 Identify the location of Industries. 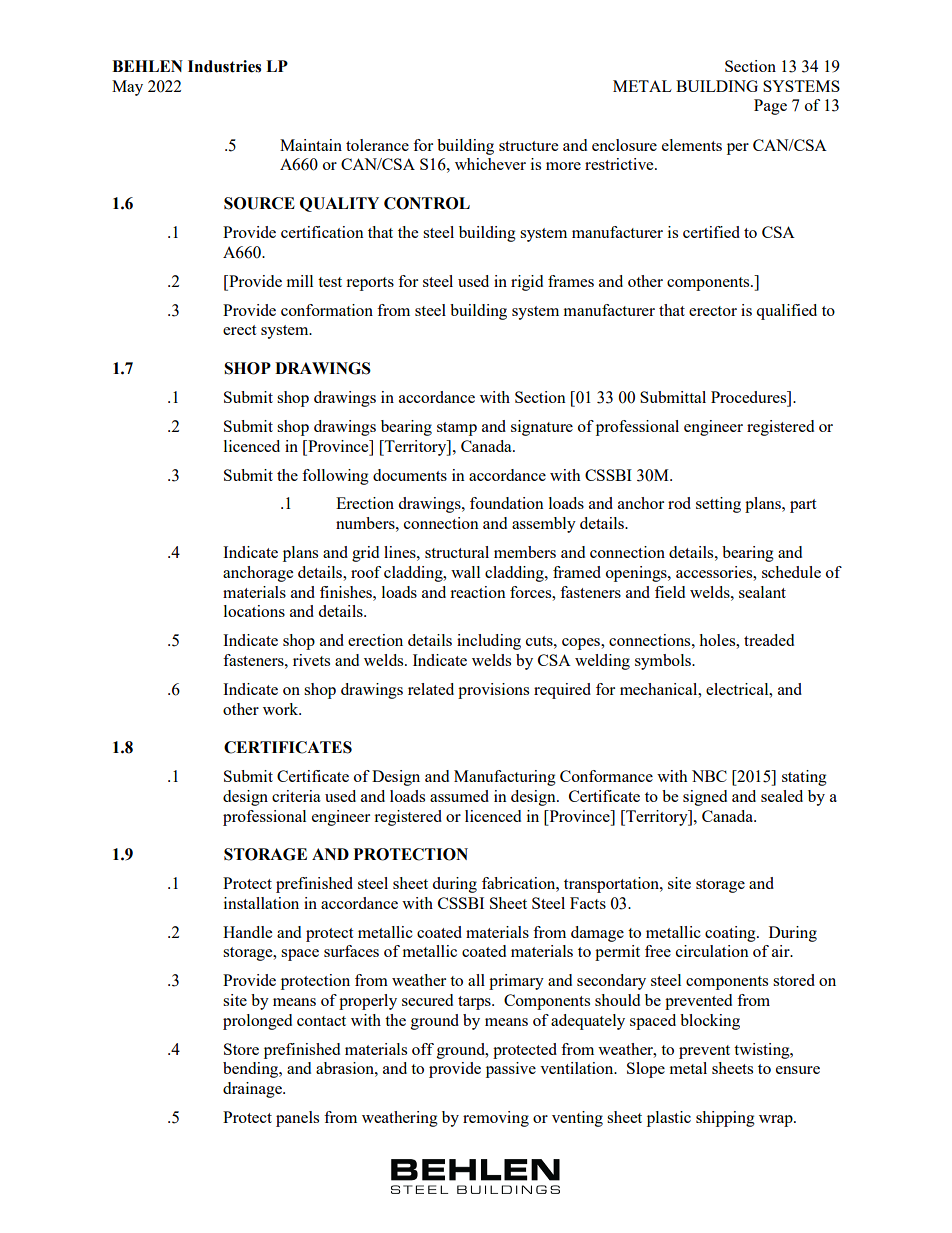
(224, 66).
